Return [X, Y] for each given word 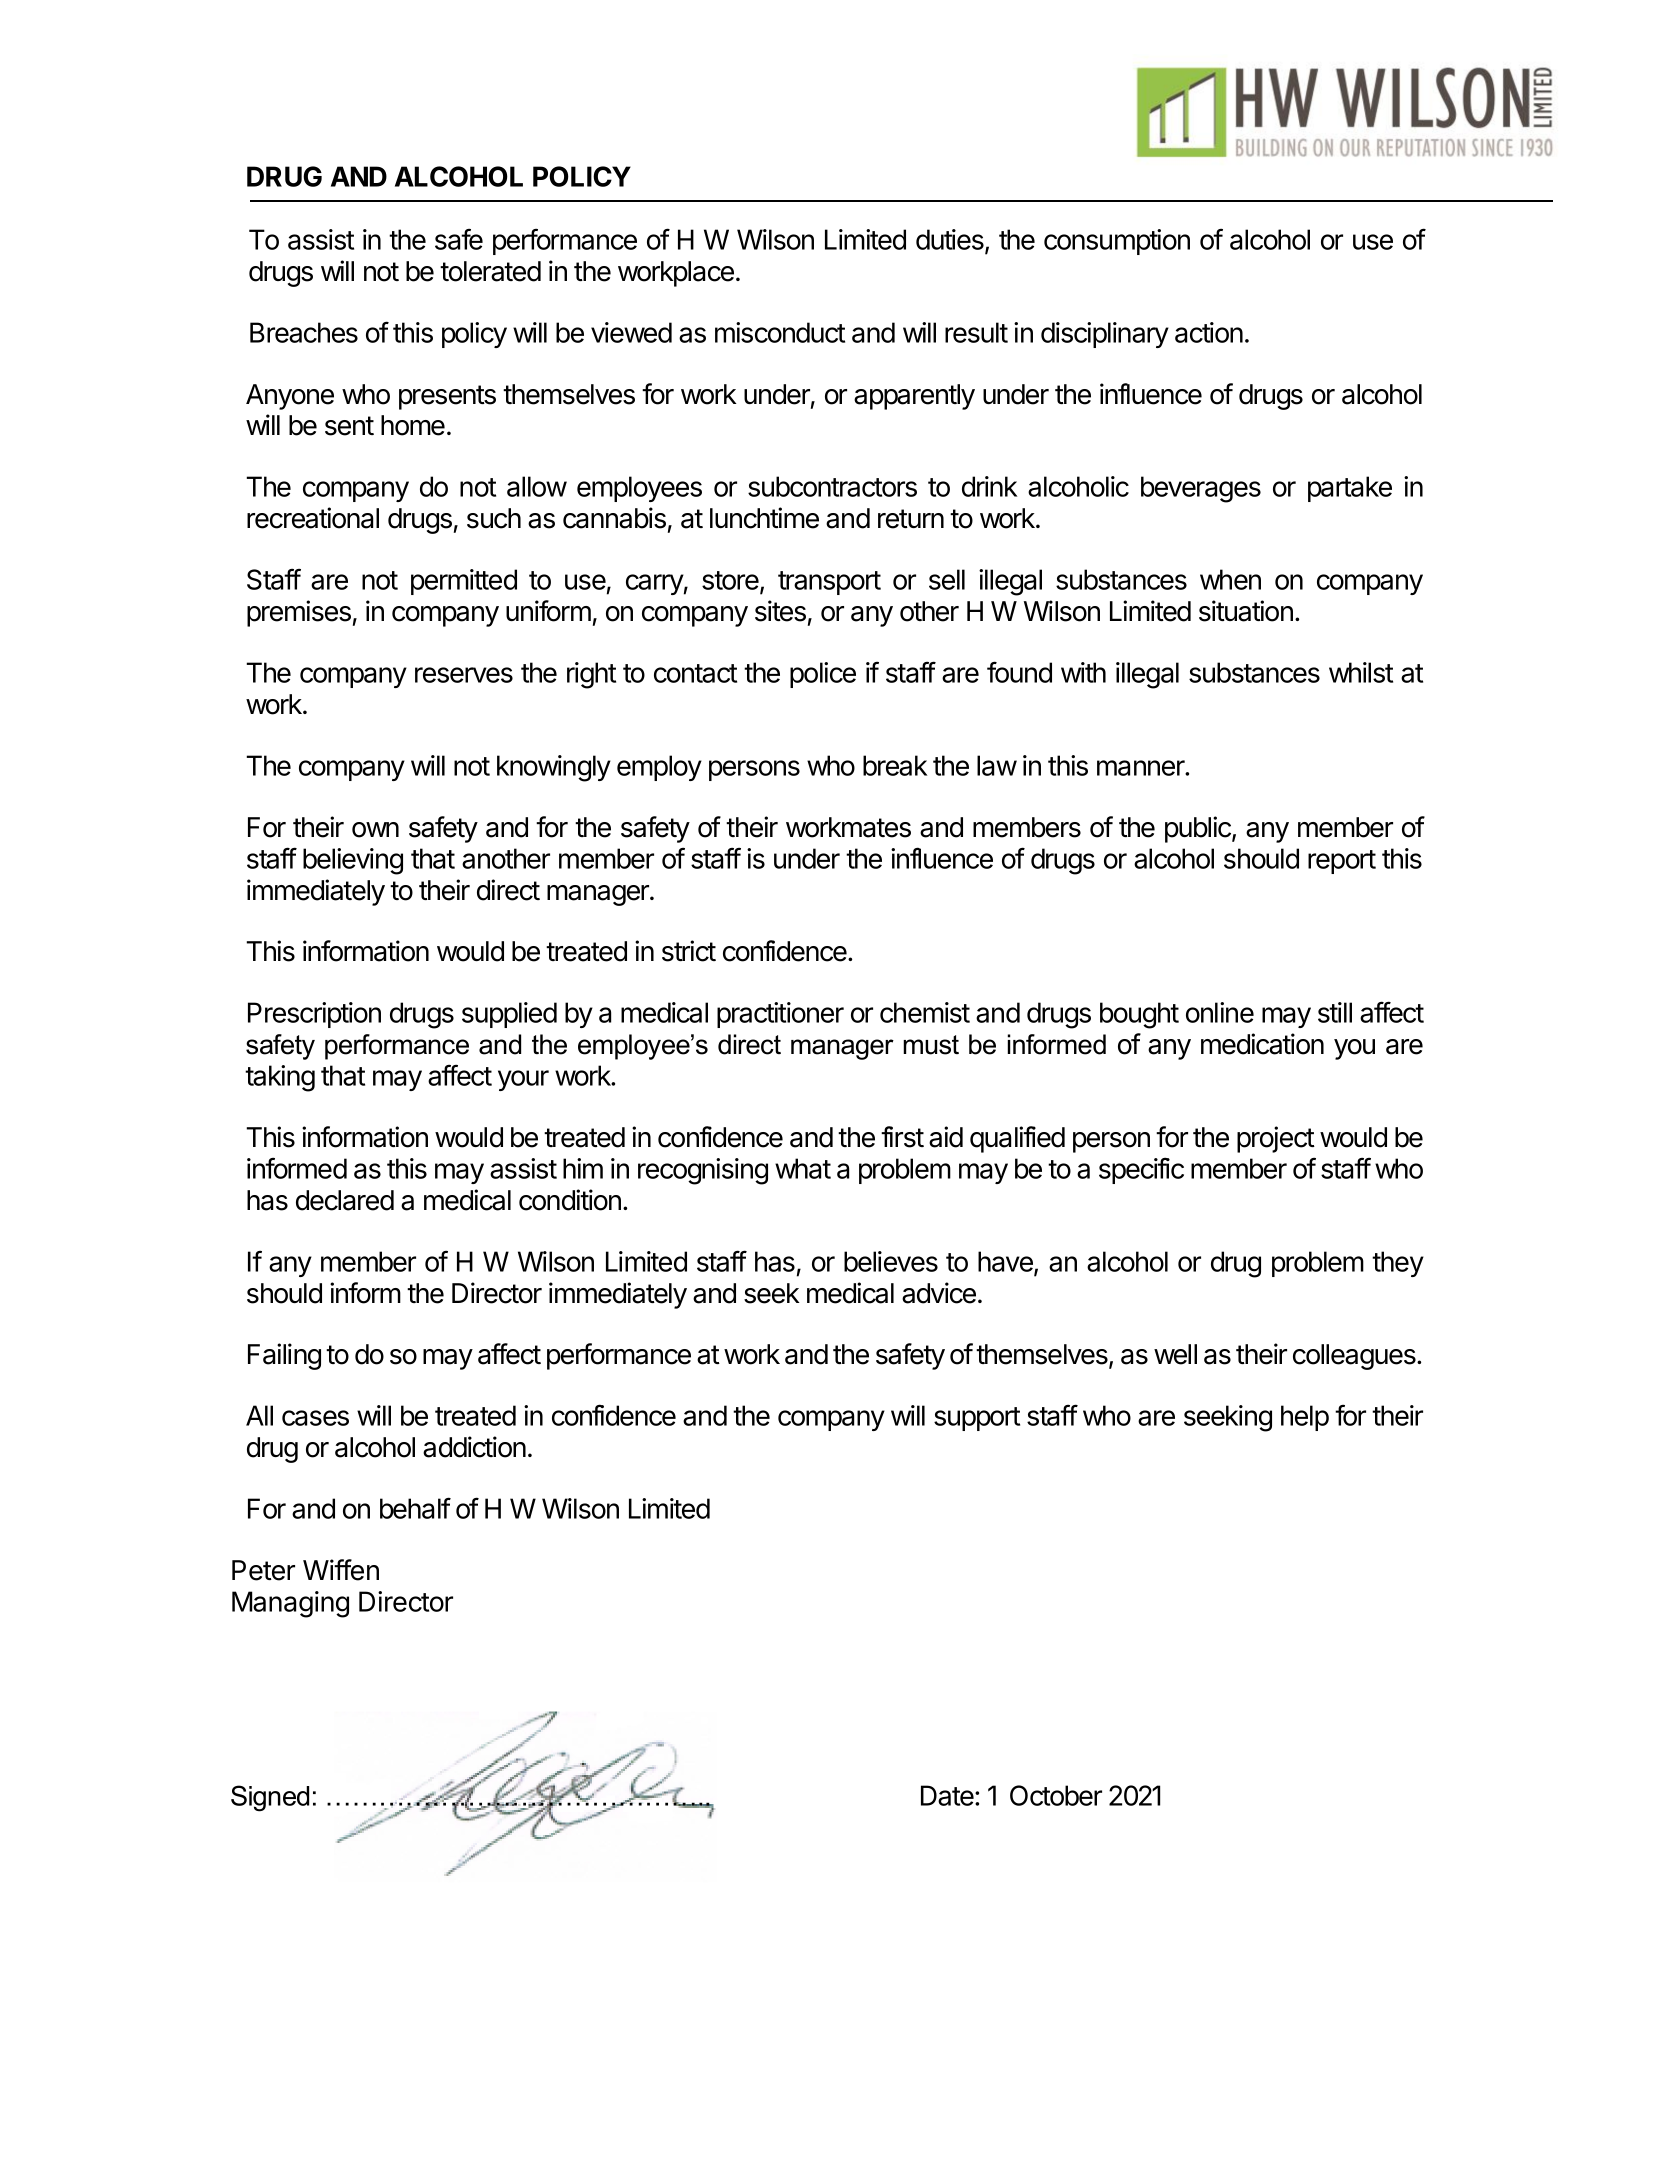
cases [315, 1418]
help [1305, 1418]
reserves [464, 675]
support [977, 1419]
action [1209, 332]
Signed [270, 1798]
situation [1246, 611]
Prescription [314, 1015]
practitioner [780, 1015]
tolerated [490, 271]
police [823, 675]
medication [1262, 1044]
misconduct [780, 332]
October [1056, 1795]
